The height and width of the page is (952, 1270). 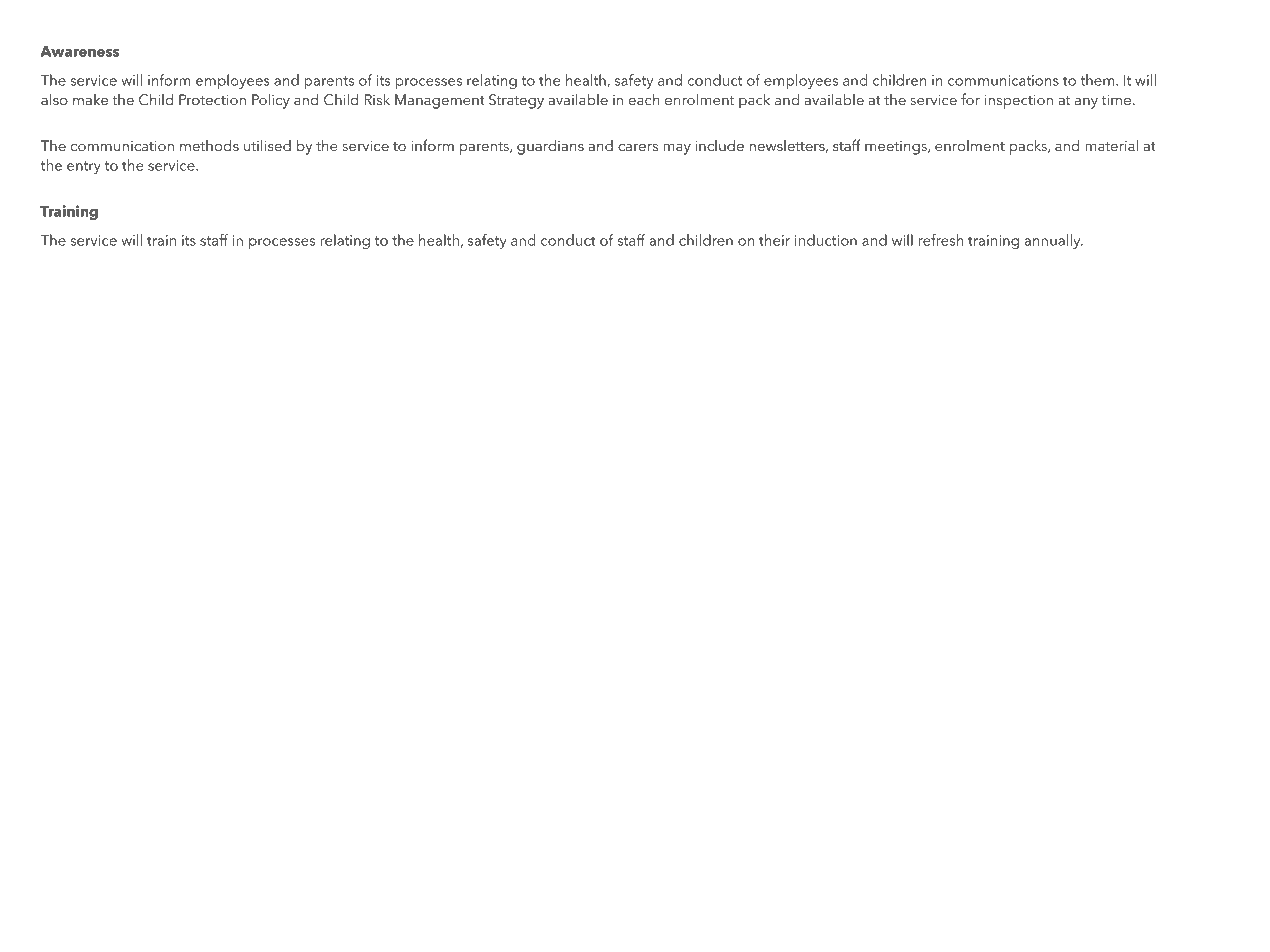 I want to click on induction, so click(x=826, y=240).
